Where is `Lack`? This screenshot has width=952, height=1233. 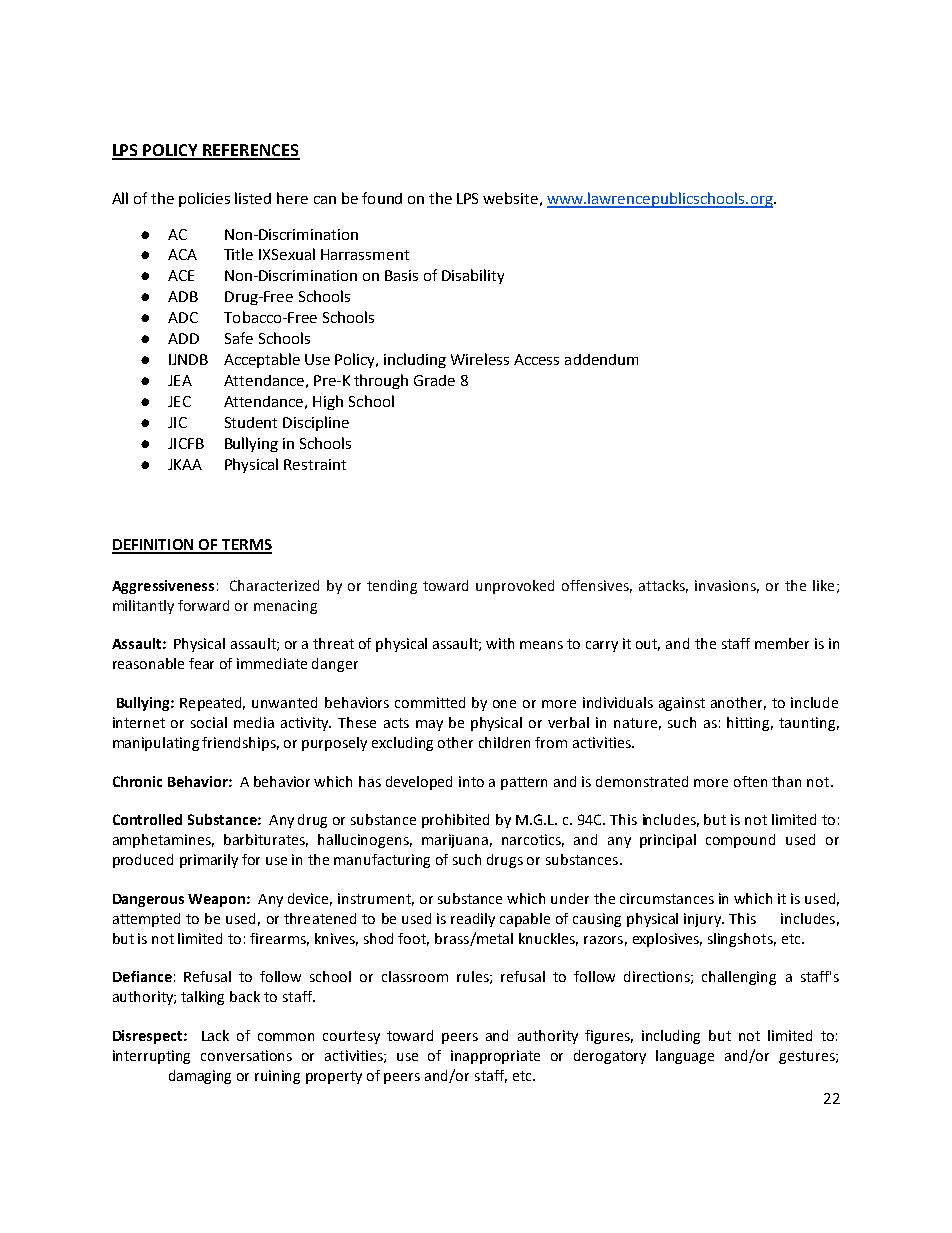
Lack is located at coordinates (215, 1035).
